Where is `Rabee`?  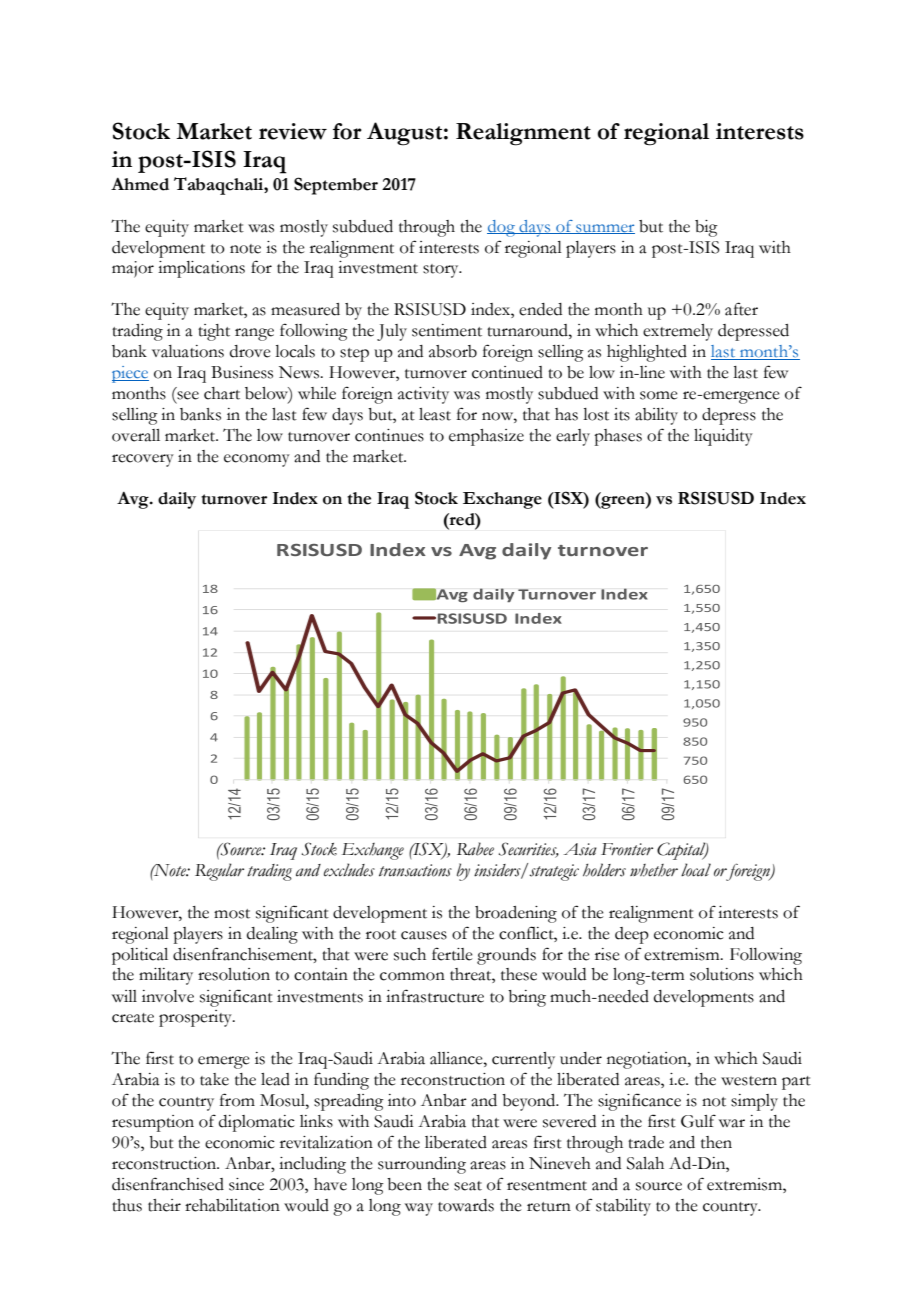 Rabee is located at coordinates (475, 849).
